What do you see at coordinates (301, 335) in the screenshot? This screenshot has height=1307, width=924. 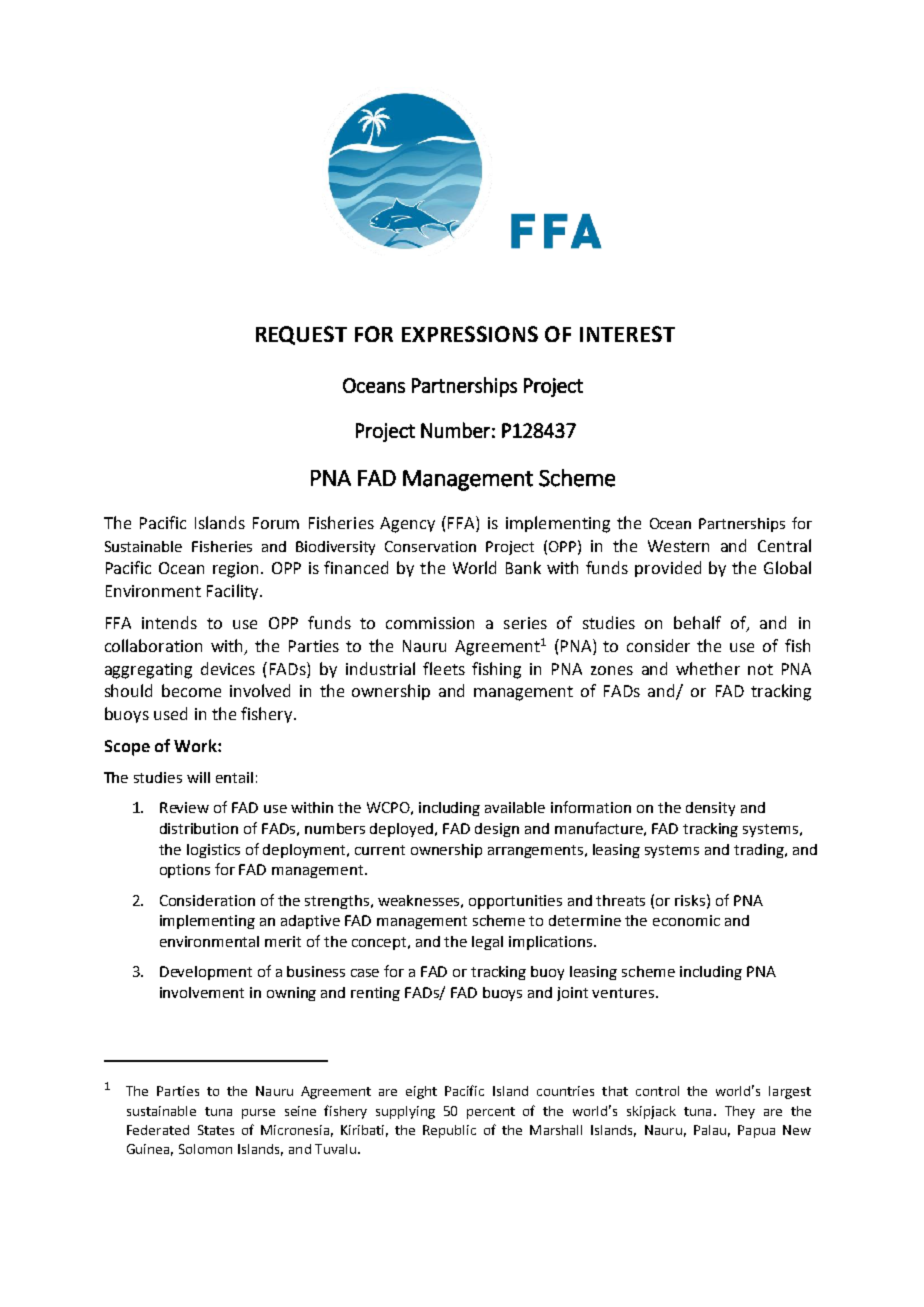 I see `REQUEST` at bounding box center [301, 335].
